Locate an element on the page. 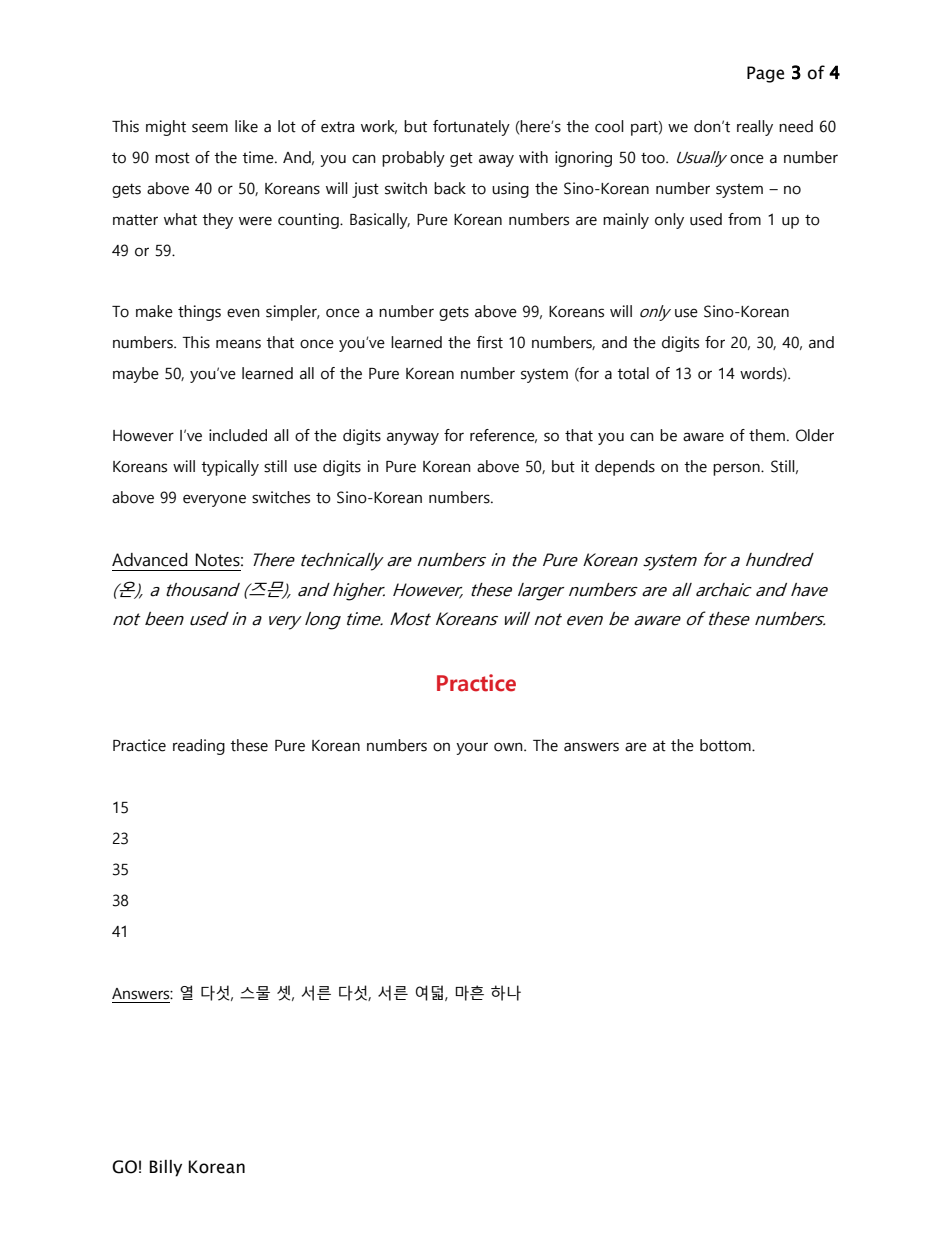  included is located at coordinates (238, 435).
